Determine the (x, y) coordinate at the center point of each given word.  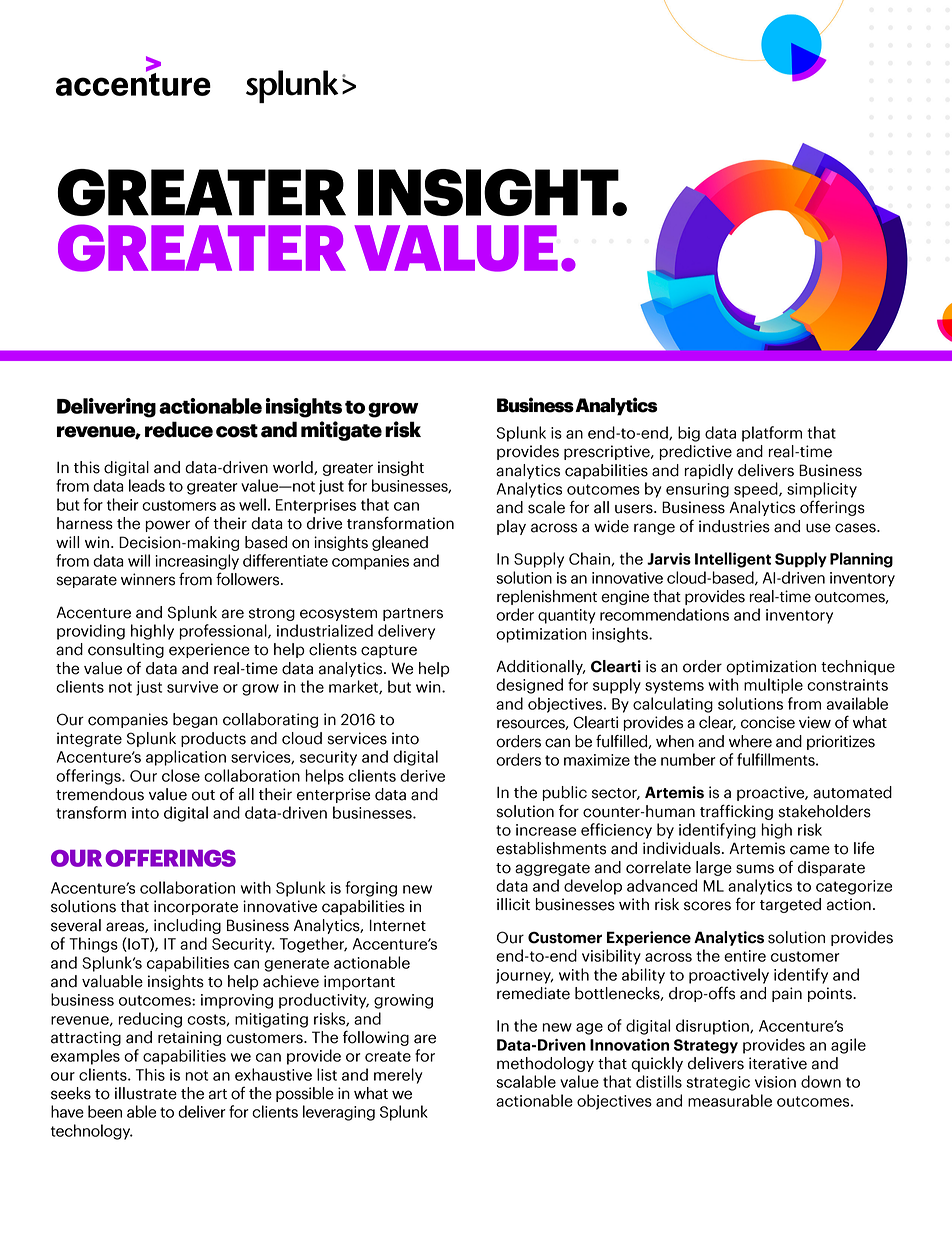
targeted (790, 905)
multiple (773, 686)
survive (192, 687)
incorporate (196, 907)
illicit (513, 904)
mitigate (341, 431)
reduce (179, 429)
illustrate (146, 1093)
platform (772, 434)
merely (398, 1076)
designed (529, 686)
